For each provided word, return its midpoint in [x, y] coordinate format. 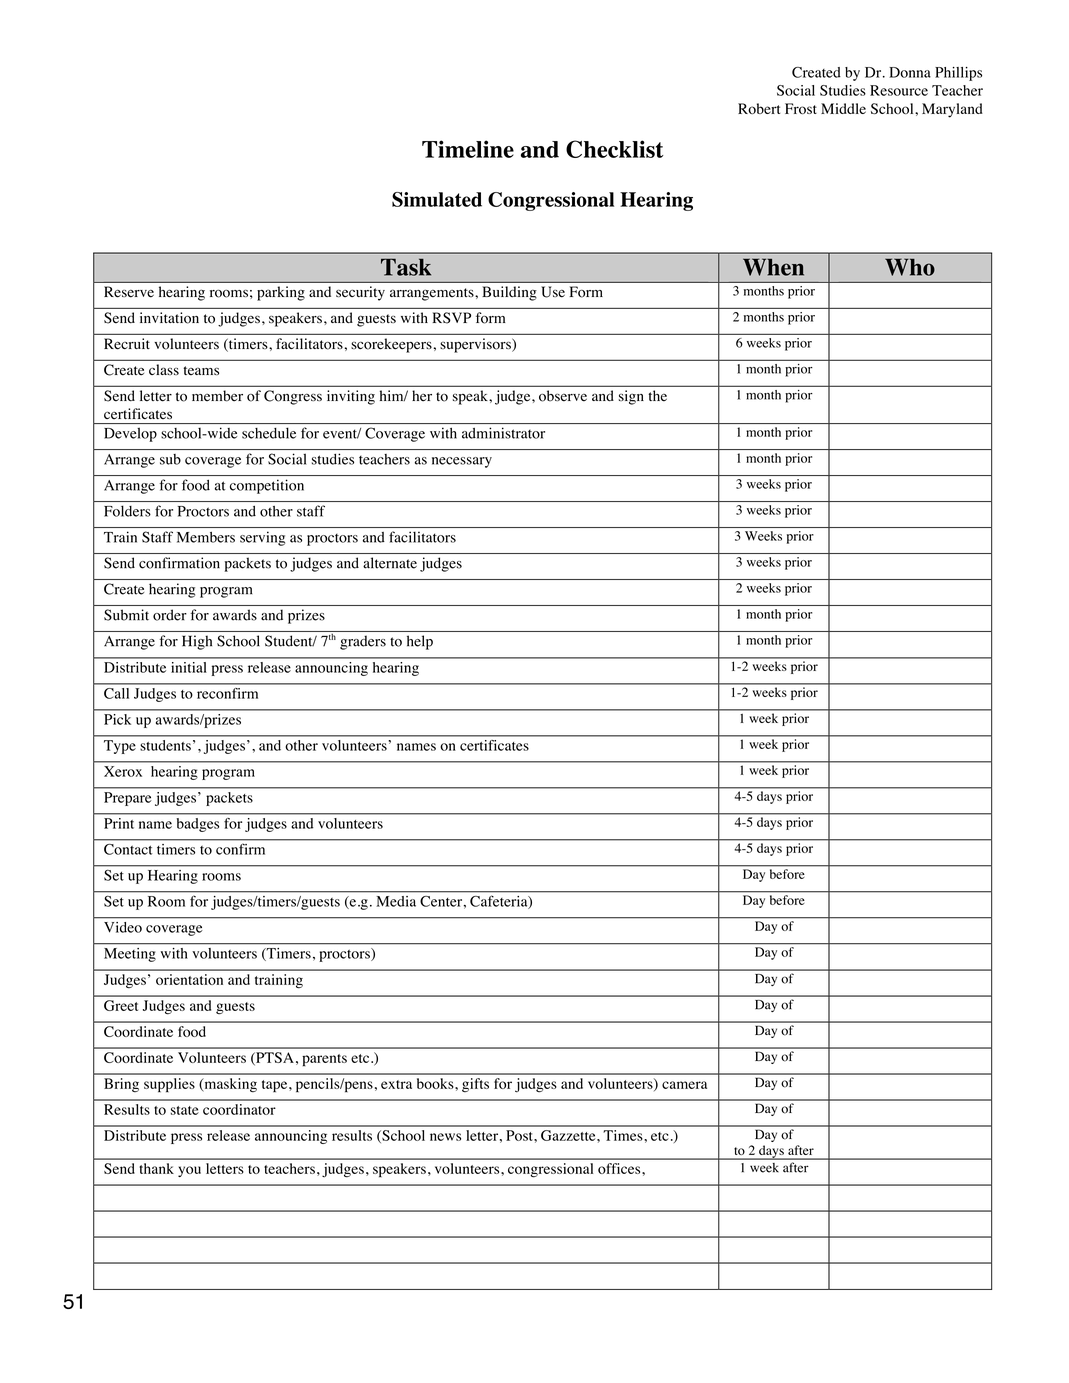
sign [631, 397]
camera [684, 1085]
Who [910, 267]
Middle [843, 108]
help [420, 642]
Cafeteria [500, 902]
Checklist [614, 149]
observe [563, 396]
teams [201, 370]
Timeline [468, 149]
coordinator [239, 1109]
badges [198, 825]
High [197, 642]
